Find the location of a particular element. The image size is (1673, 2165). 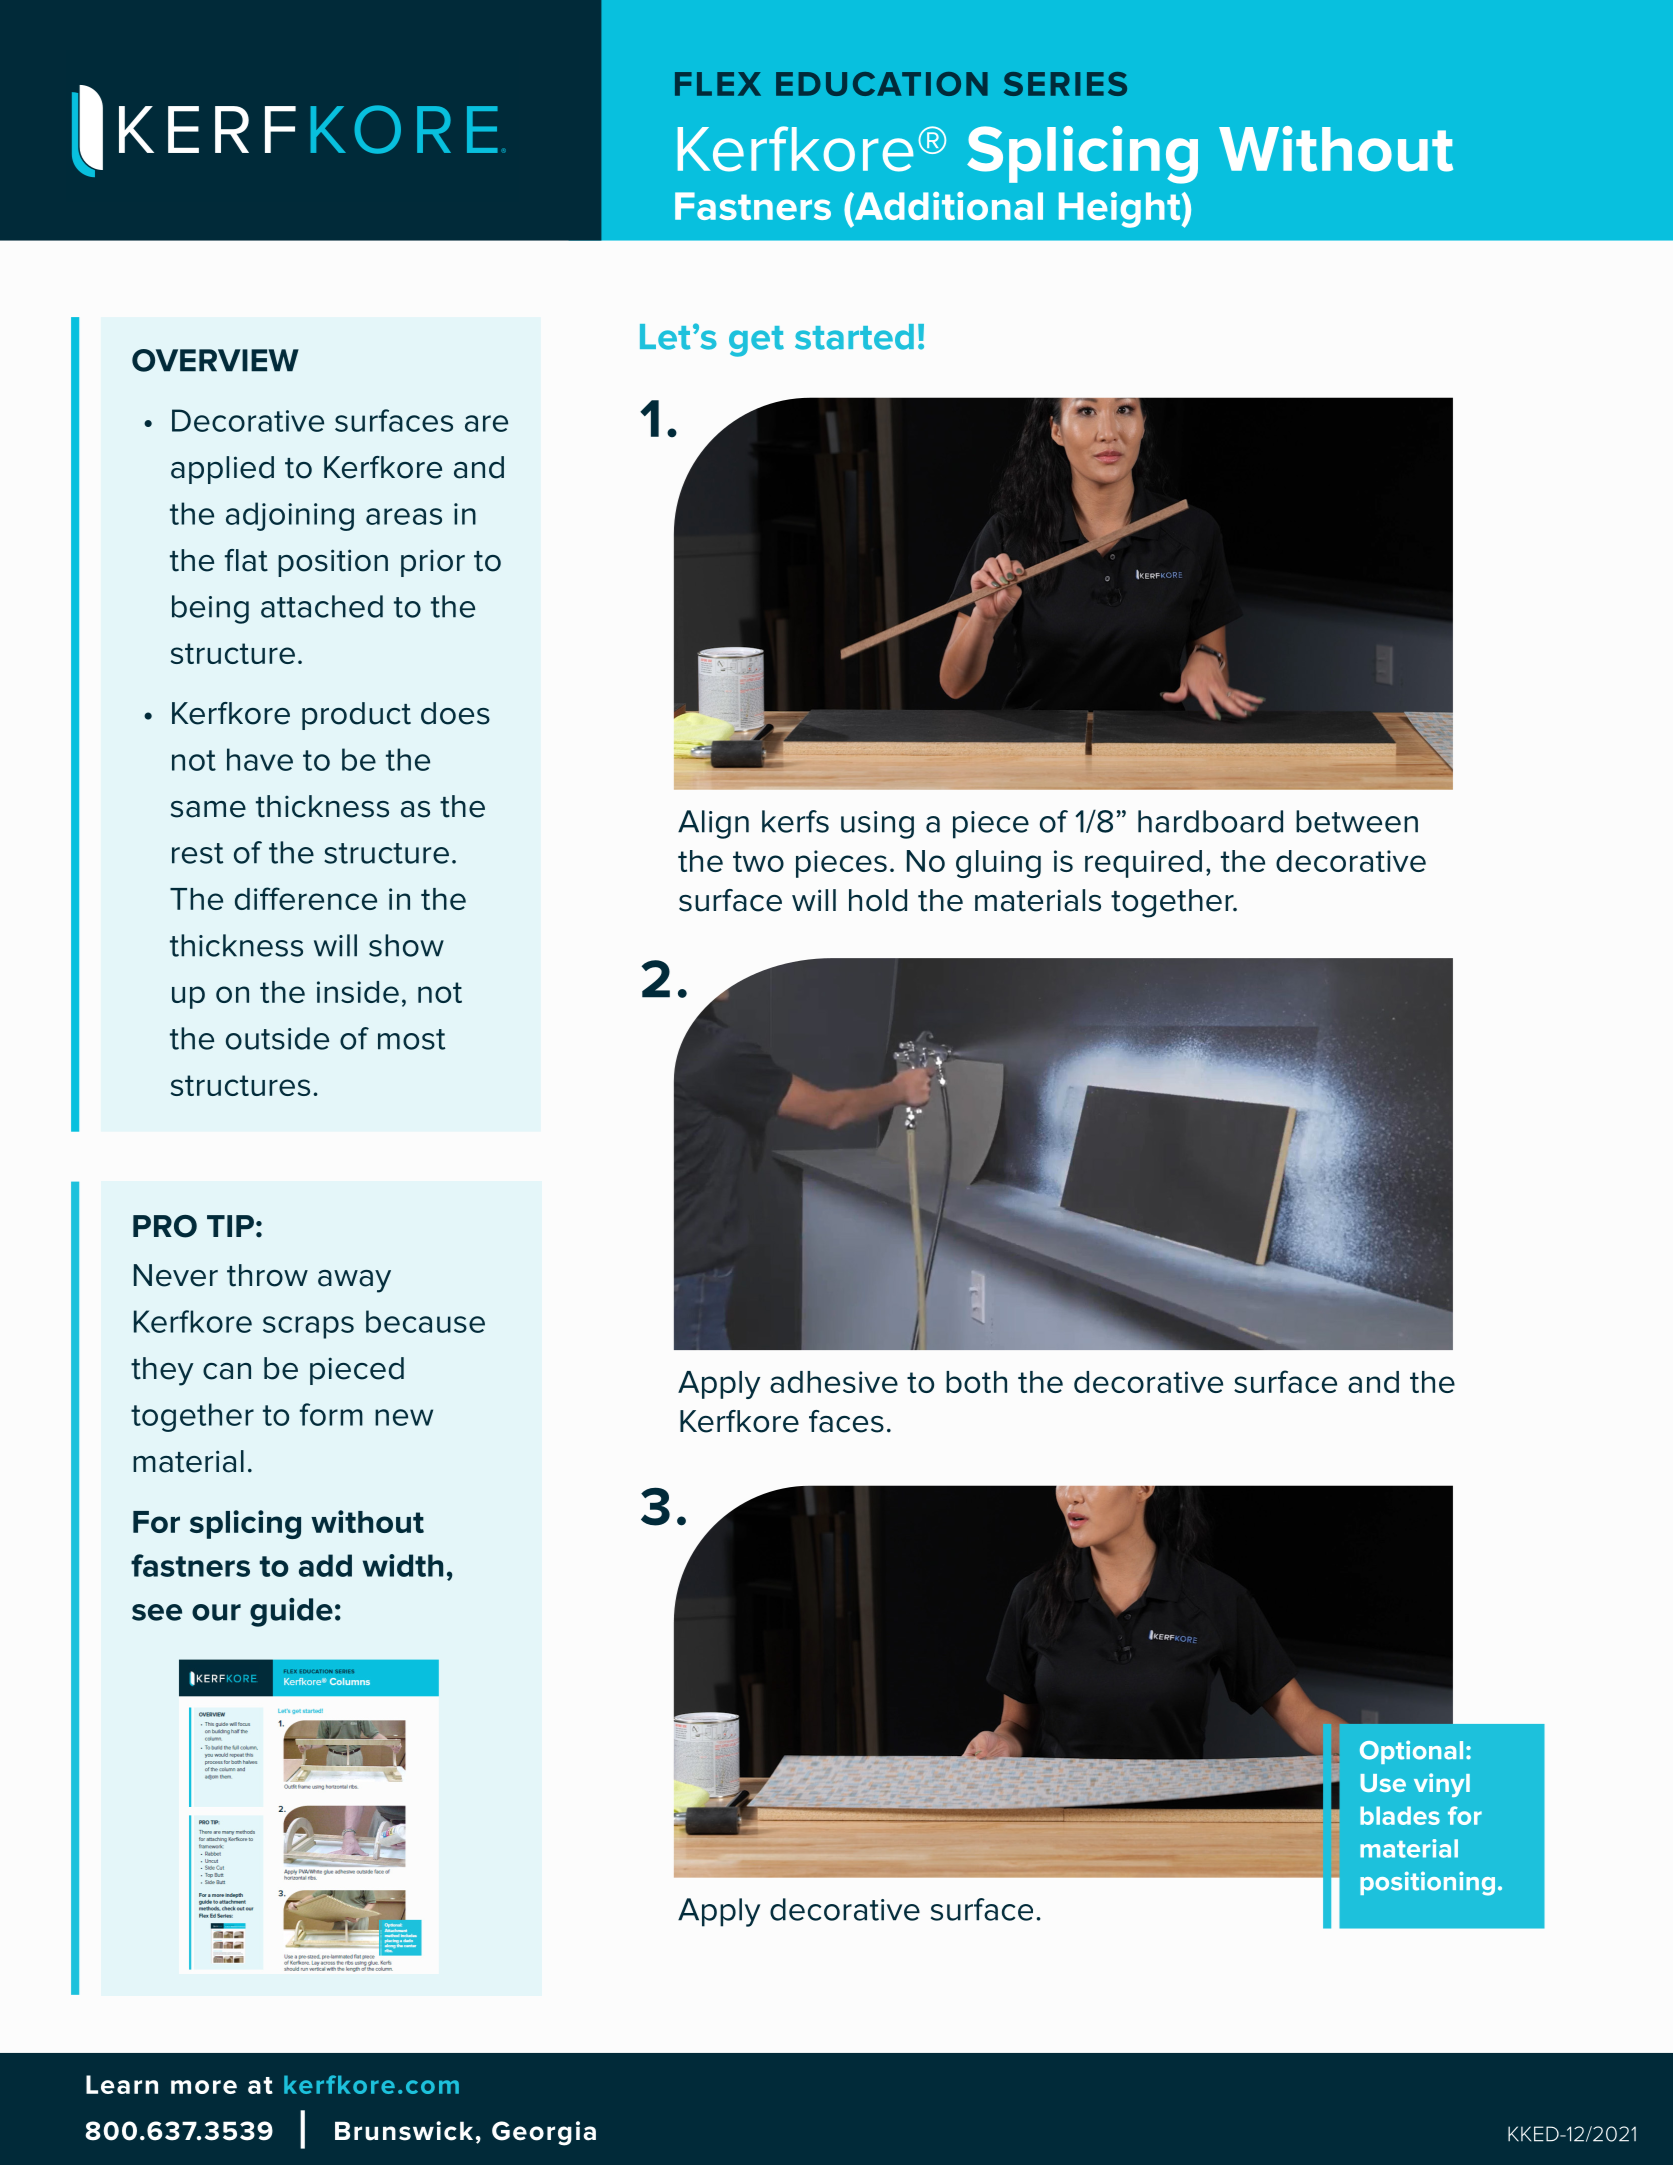

between is located at coordinates (1357, 821).
